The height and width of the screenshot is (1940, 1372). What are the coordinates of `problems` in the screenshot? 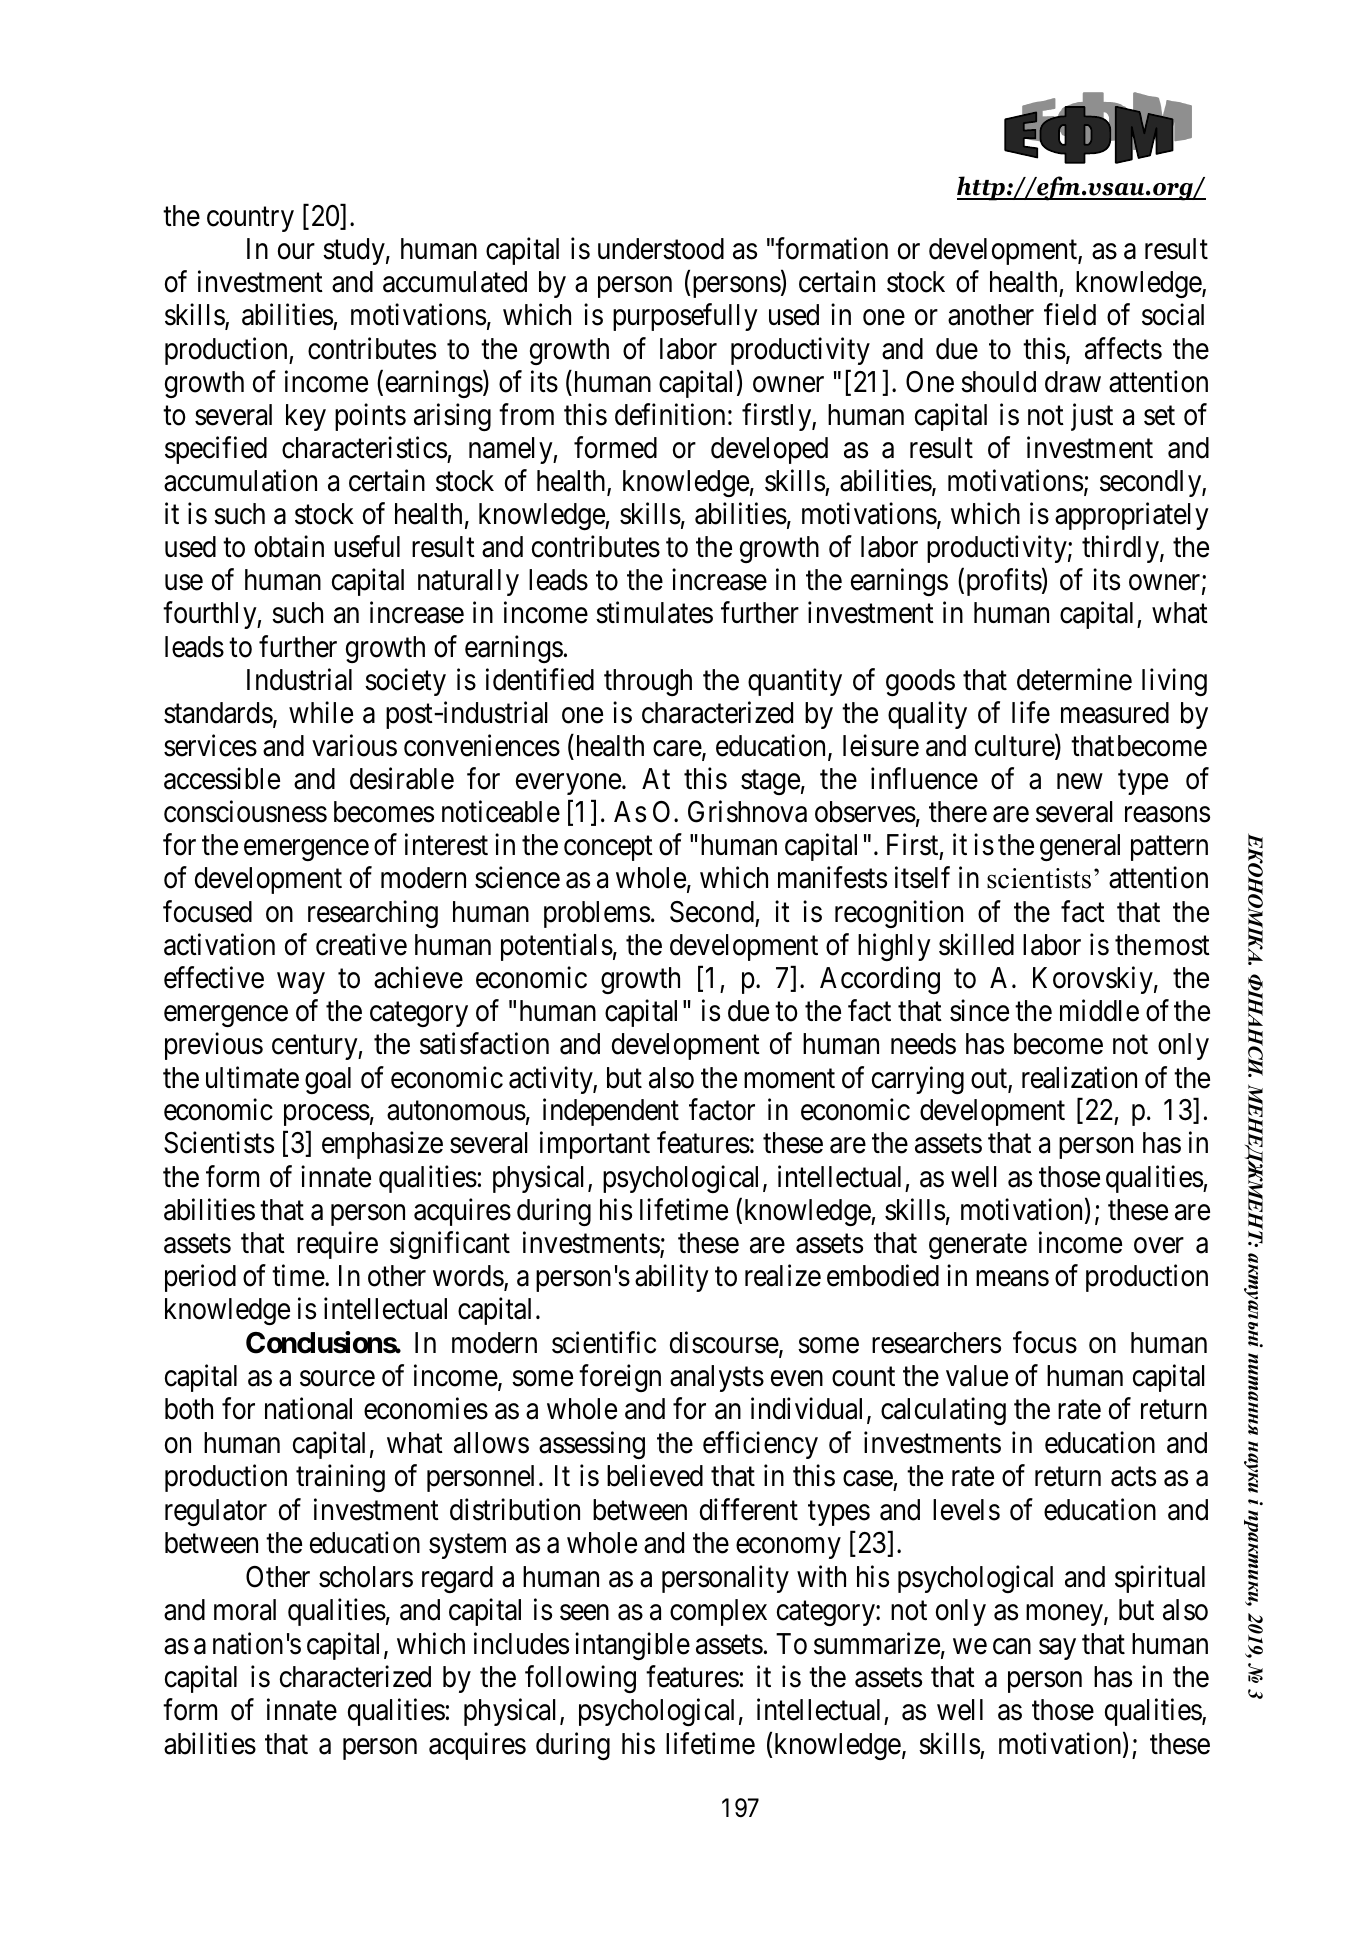 It's located at (597, 914).
